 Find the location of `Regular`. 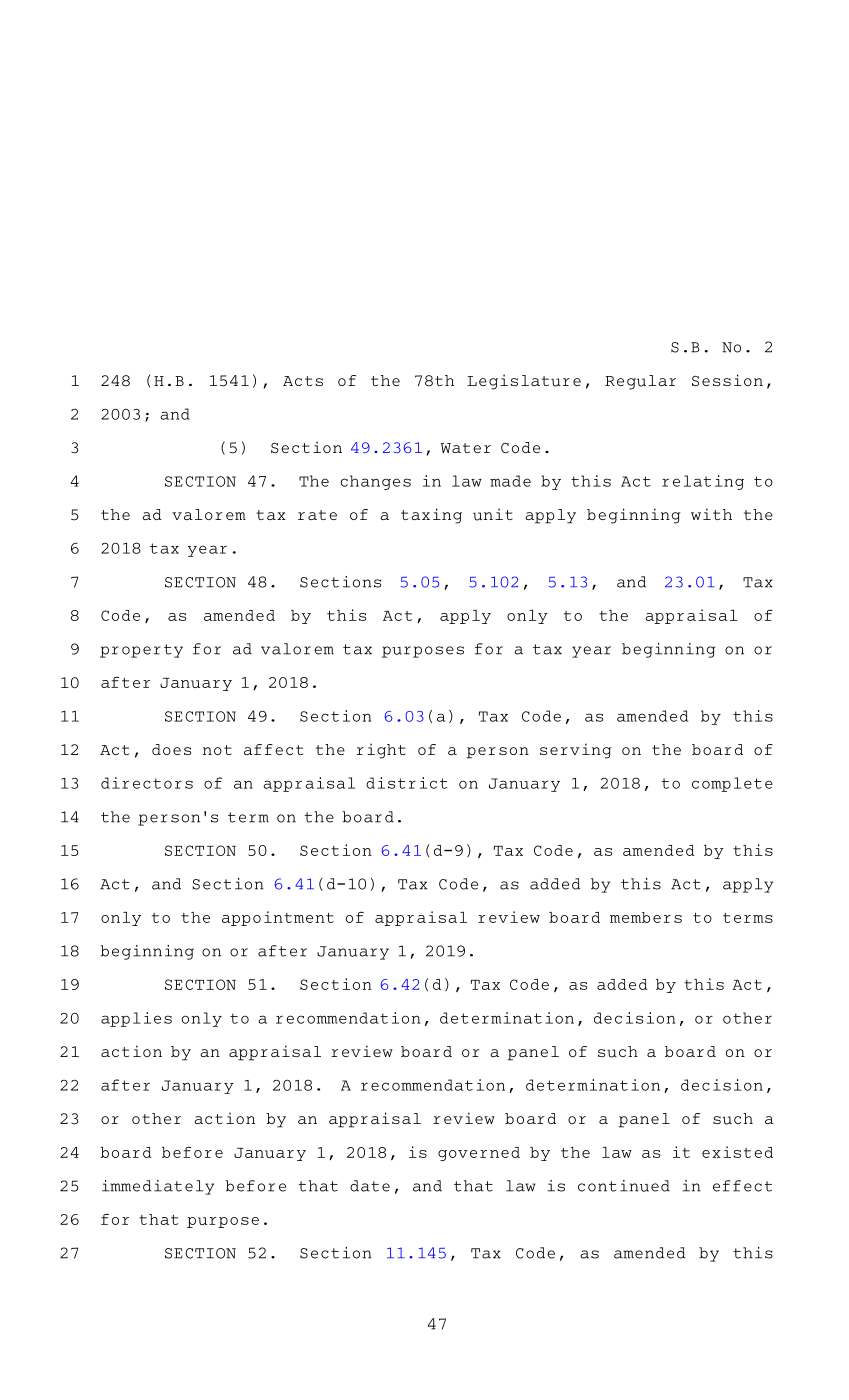

Regular is located at coordinates (640, 382).
